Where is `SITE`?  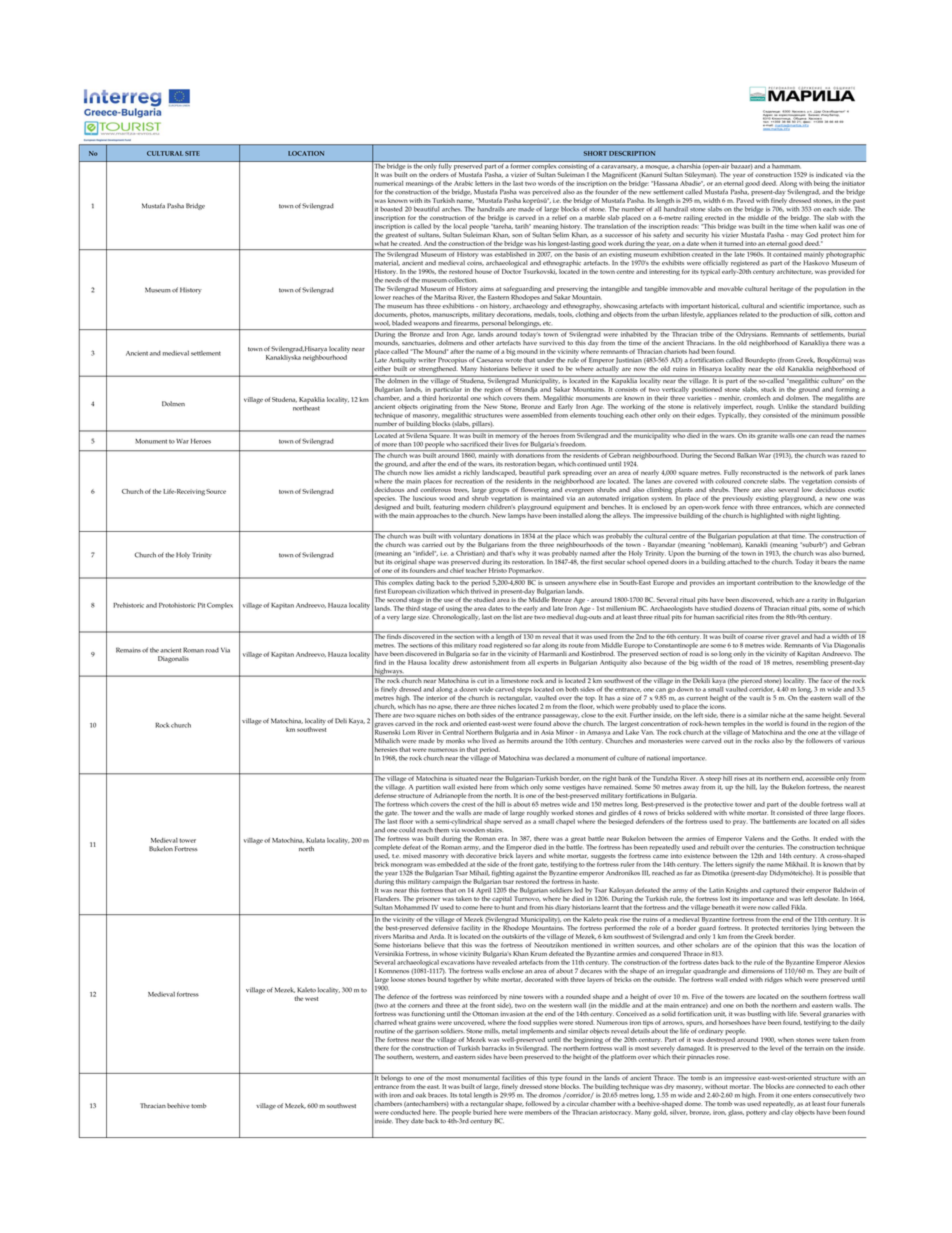 SITE is located at coordinates (192, 153).
